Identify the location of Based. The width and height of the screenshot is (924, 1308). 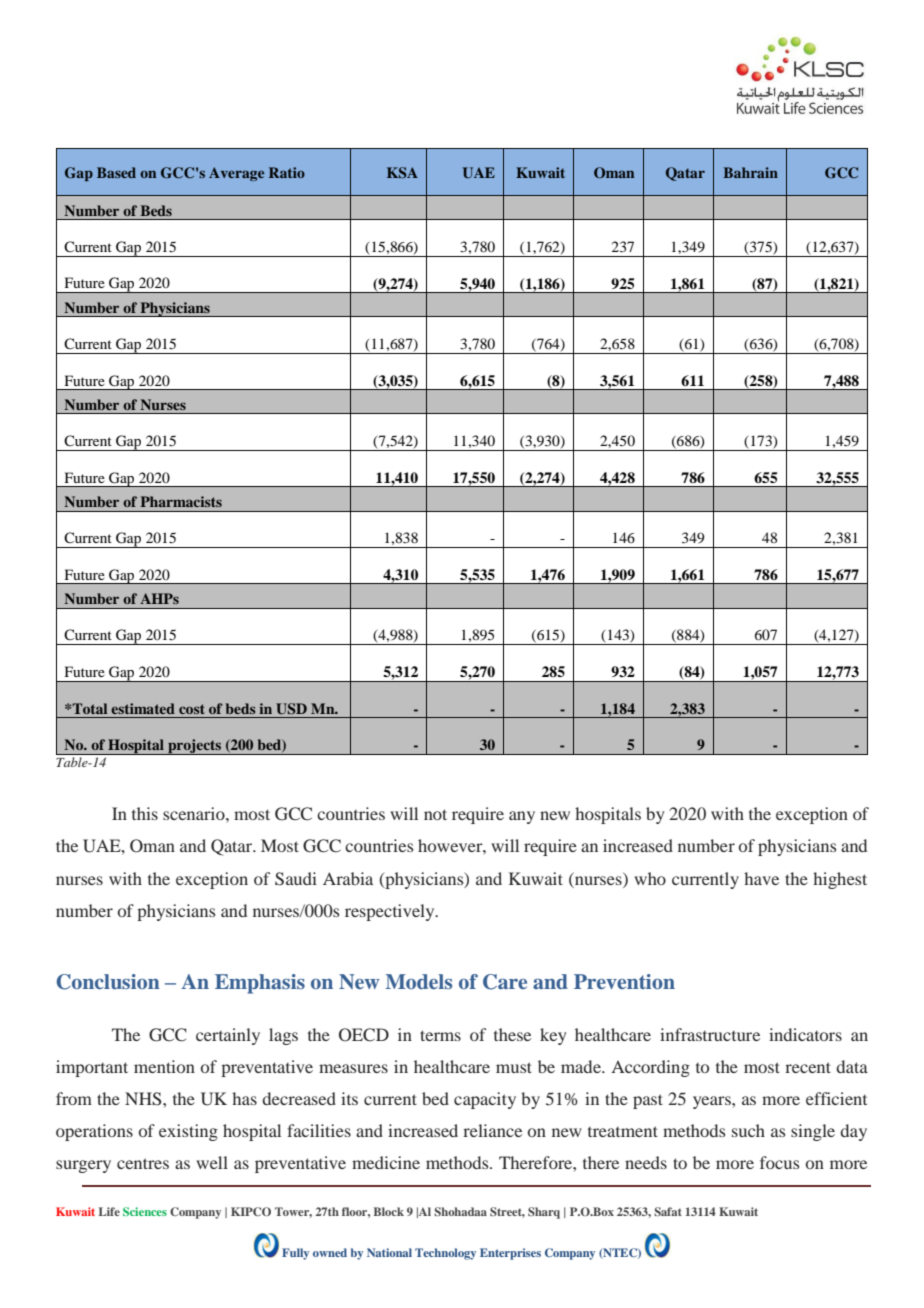
(116, 172).
